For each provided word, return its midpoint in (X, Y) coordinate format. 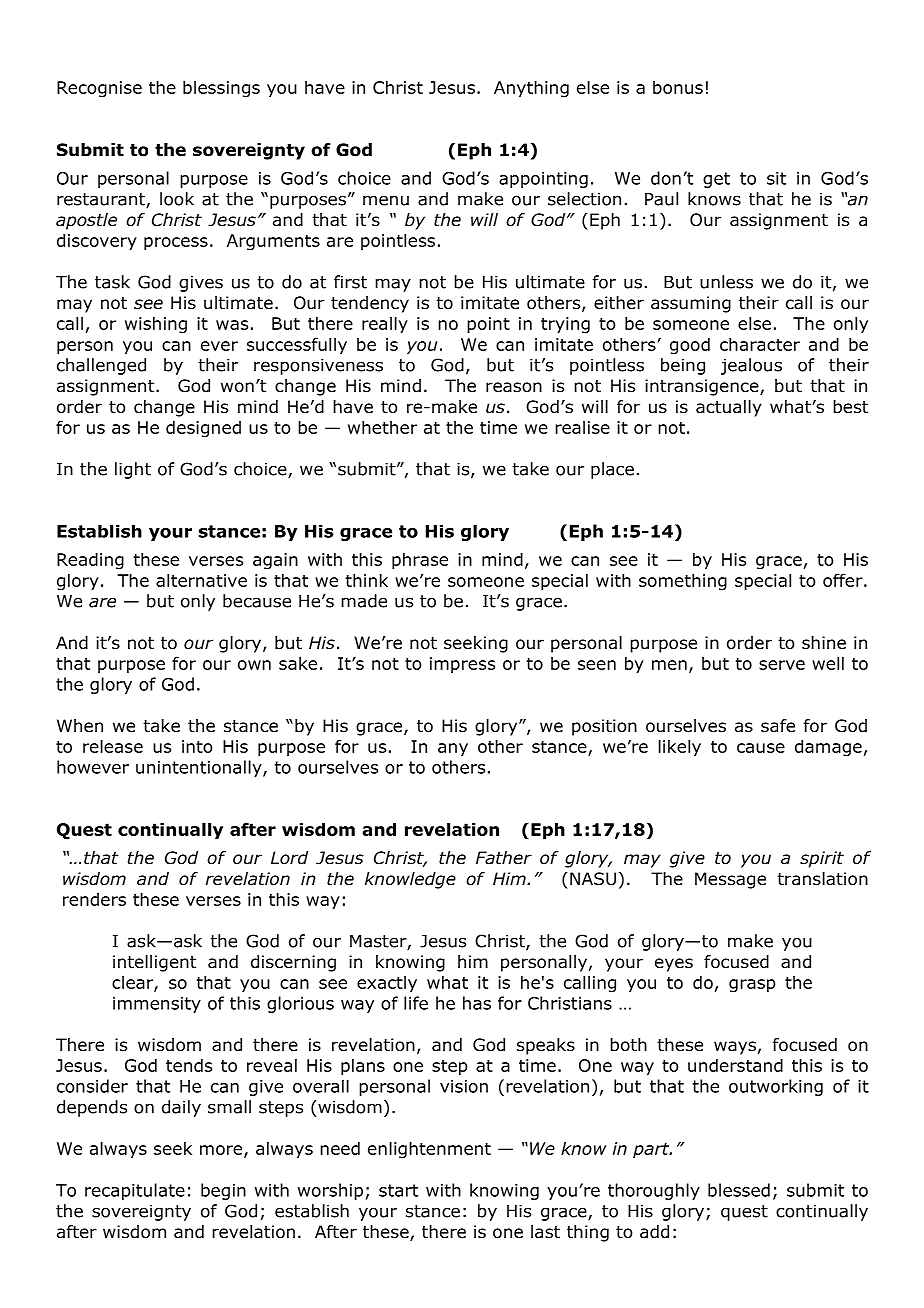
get (716, 180)
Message (730, 880)
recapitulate (135, 1191)
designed (203, 429)
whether (382, 427)
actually (729, 408)
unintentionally (200, 768)
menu (386, 200)
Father (504, 858)
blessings (221, 89)
